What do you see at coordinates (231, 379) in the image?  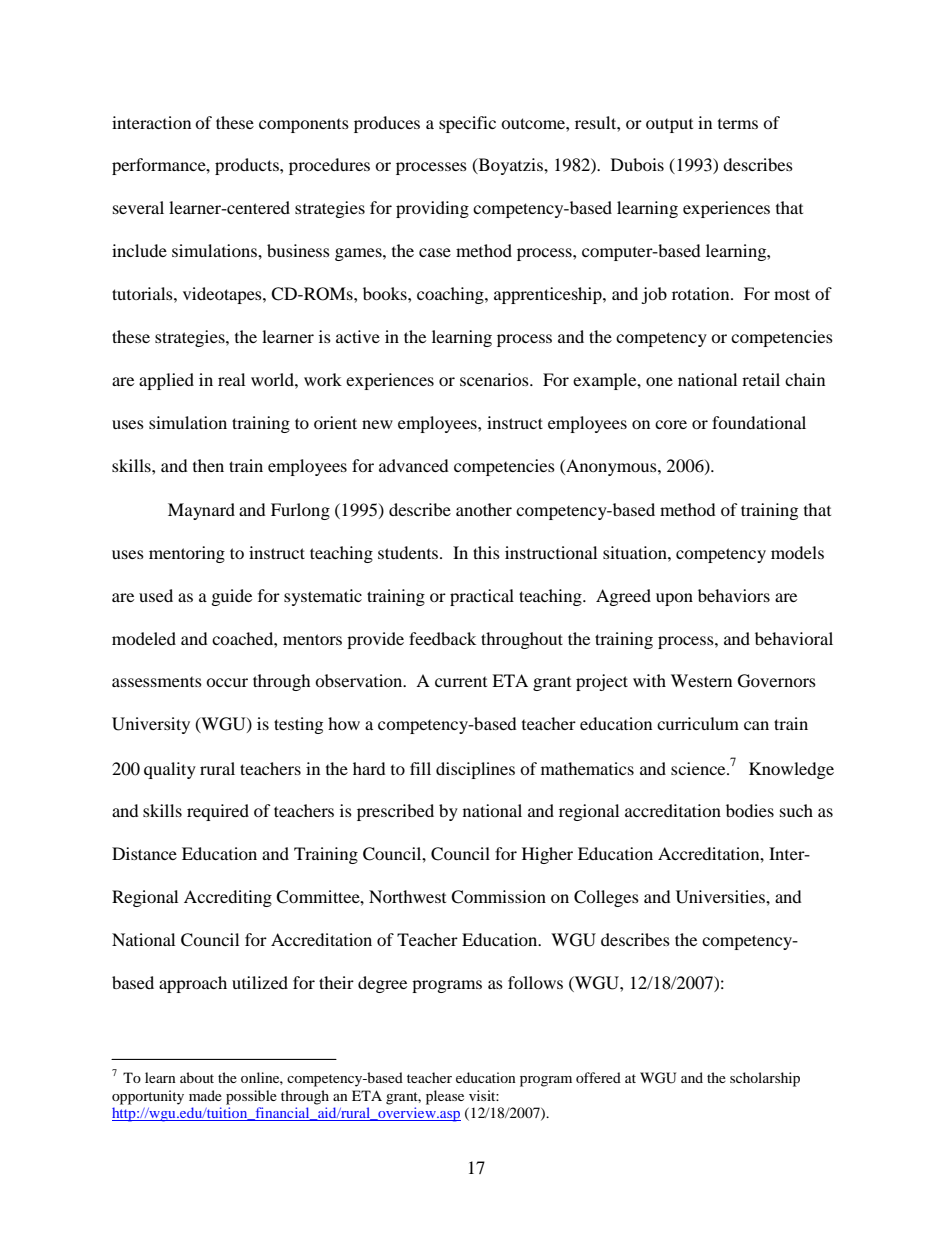 I see `real` at bounding box center [231, 379].
